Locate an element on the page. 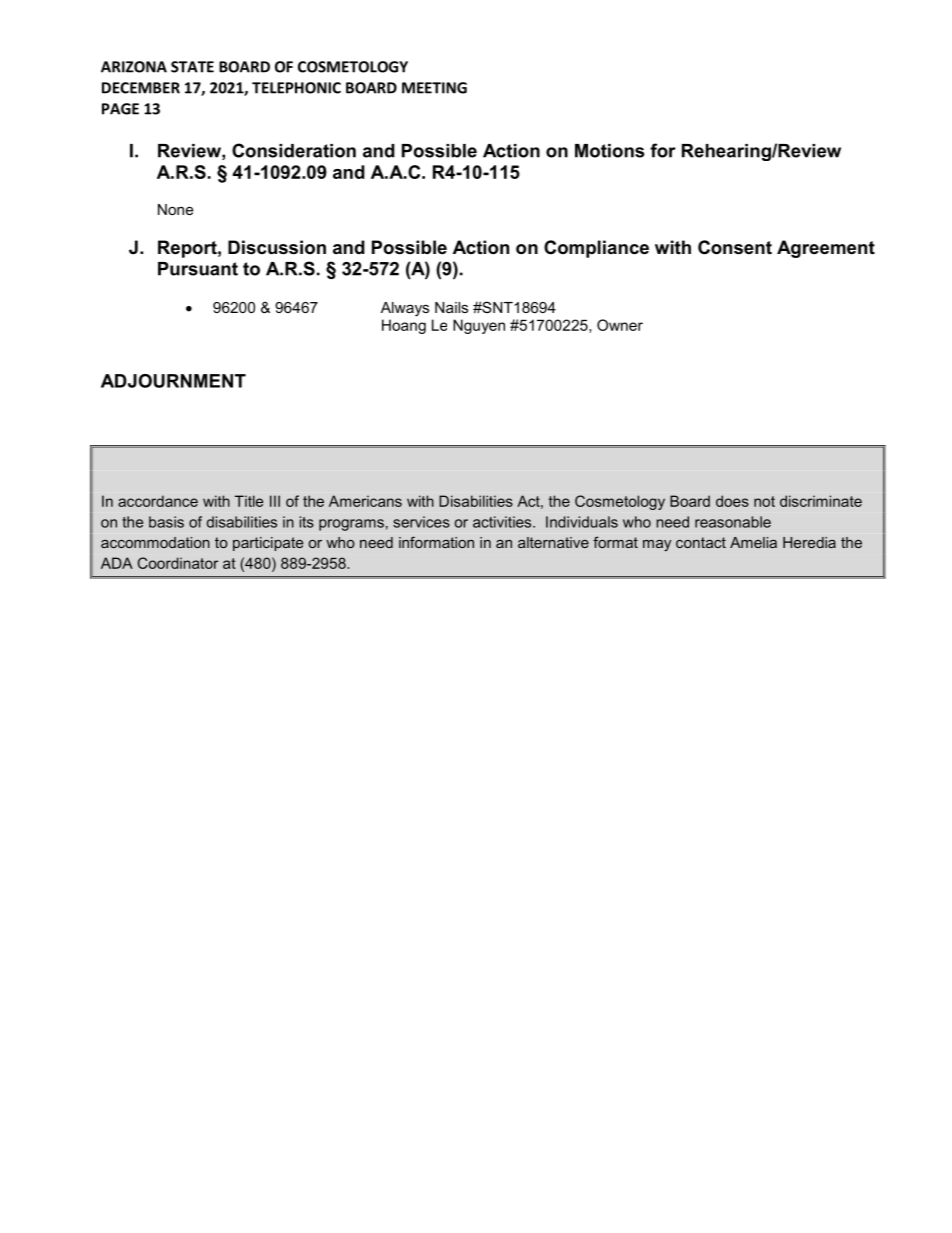 This document has width=952, height=1233. STATE is located at coordinates (192, 67).
